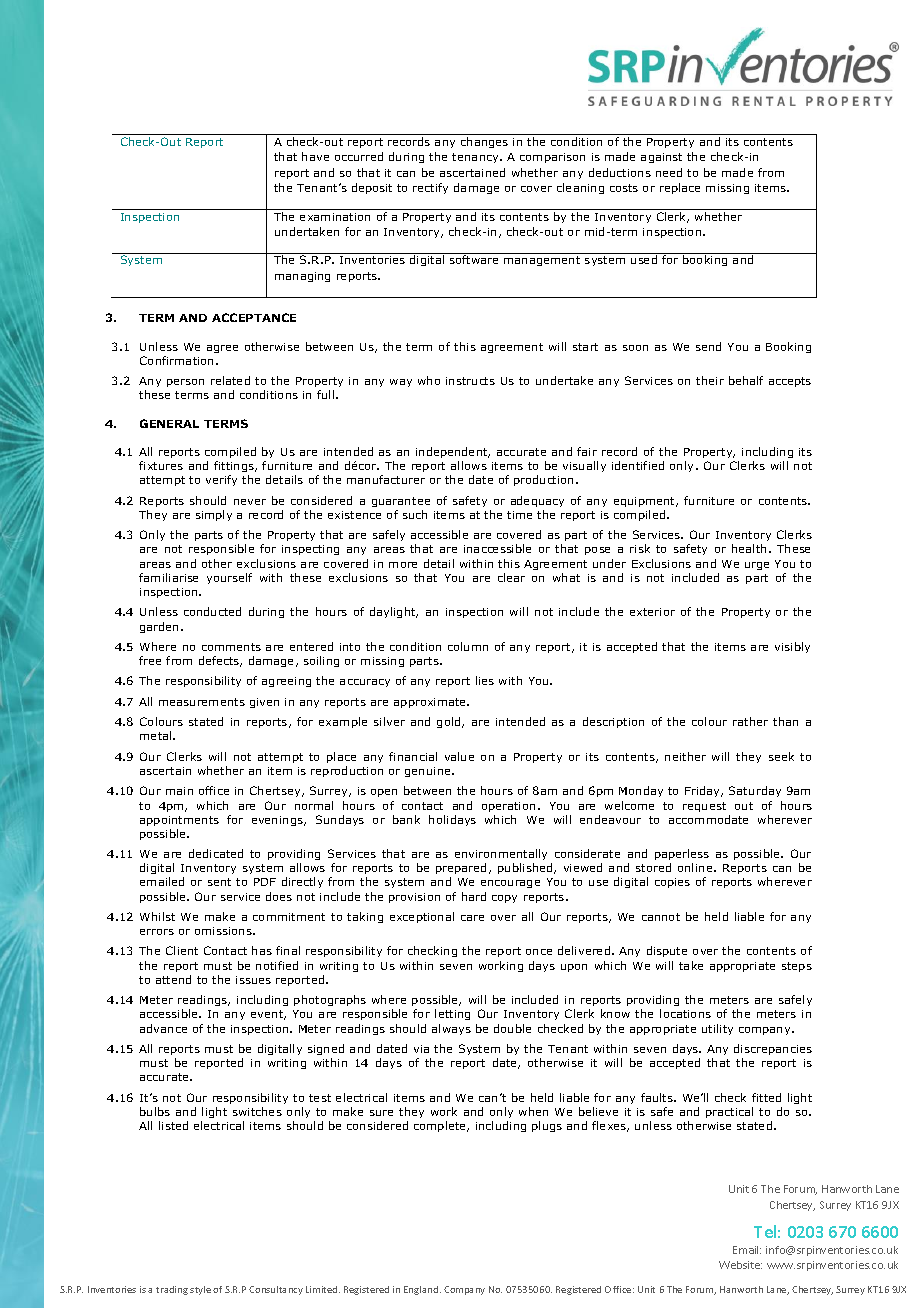 This screenshot has height=1308, width=924. I want to click on time, so click(519, 515).
